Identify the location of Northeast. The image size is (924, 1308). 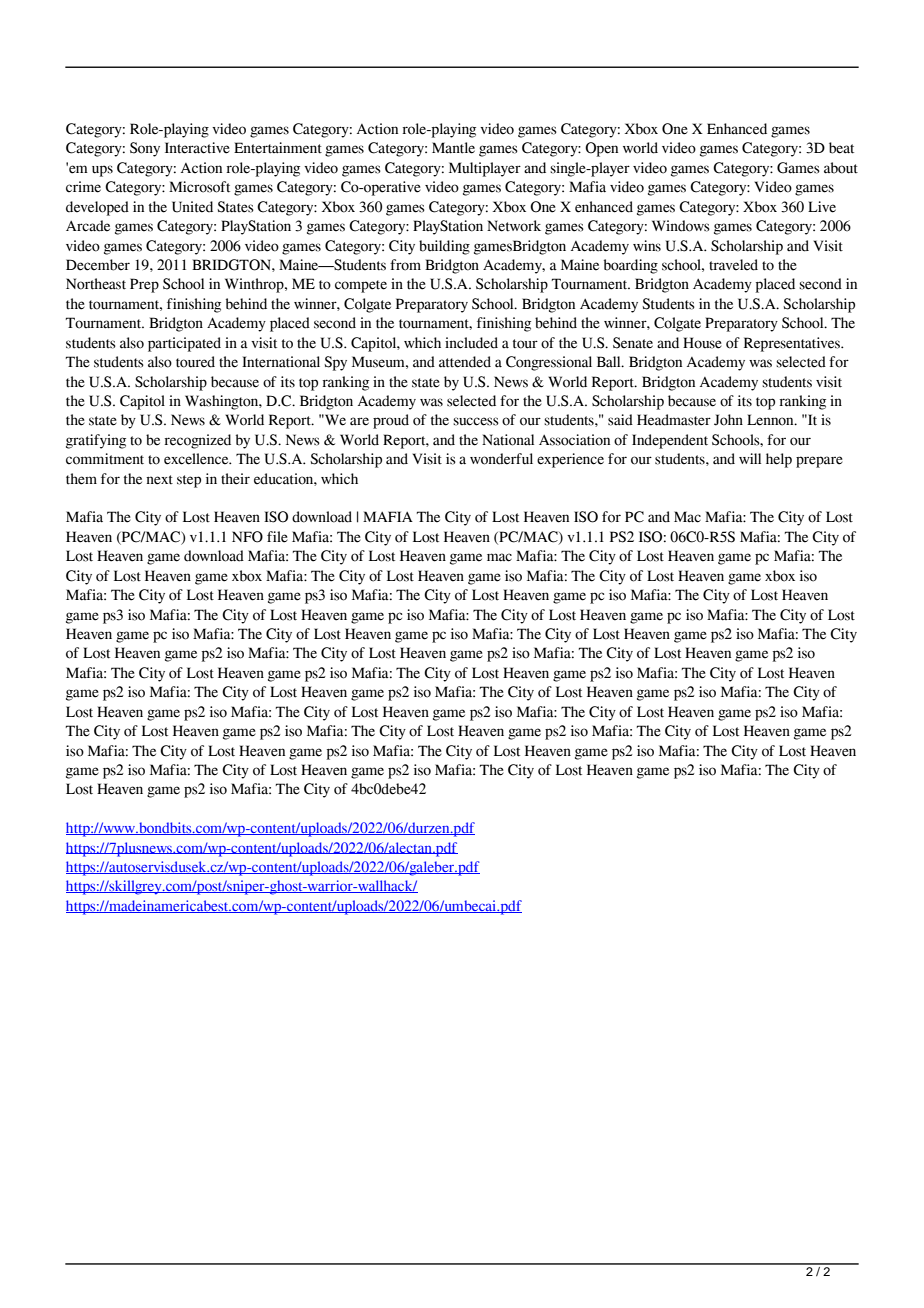
(96, 284).
